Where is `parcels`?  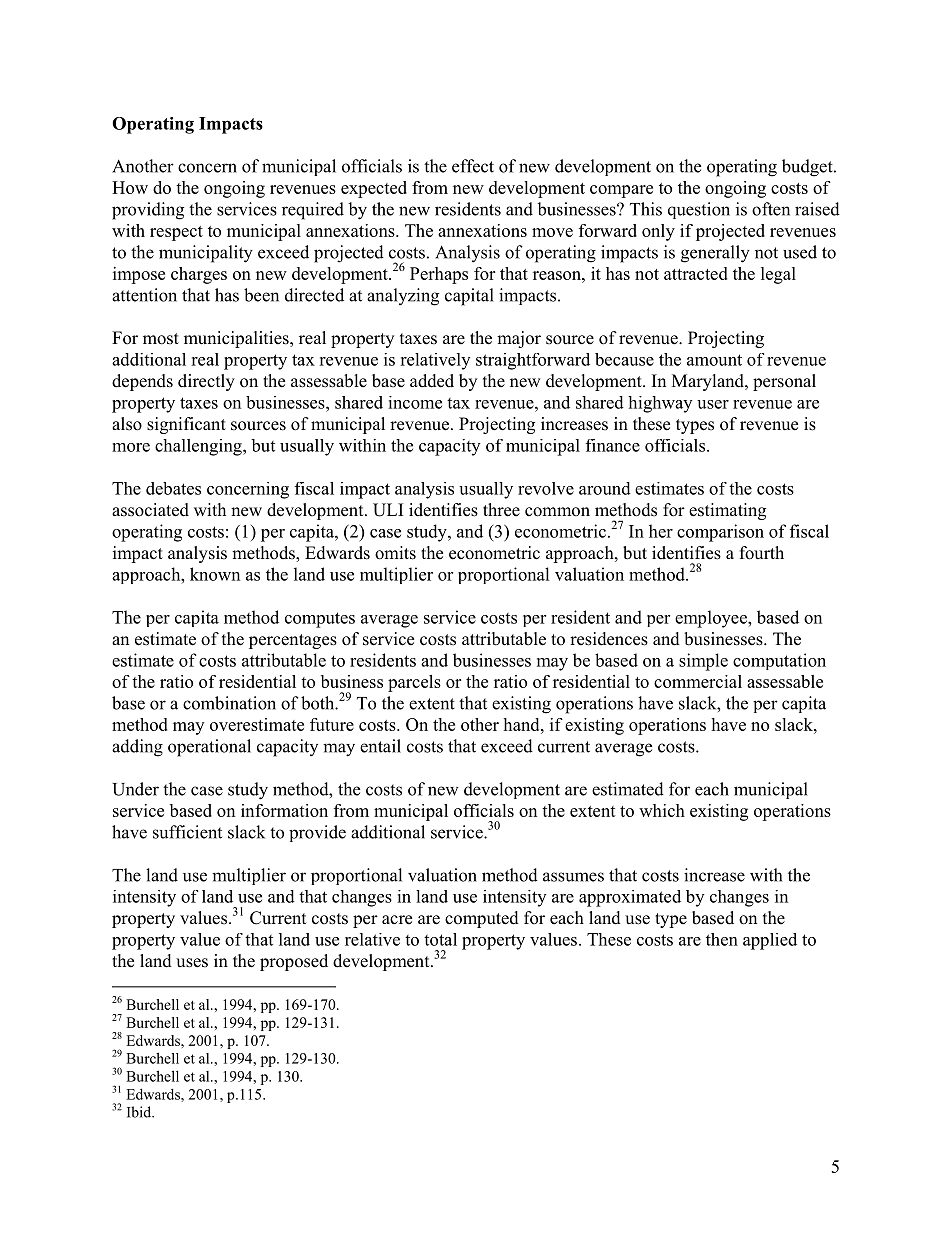 parcels is located at coordinates (414, 683).
